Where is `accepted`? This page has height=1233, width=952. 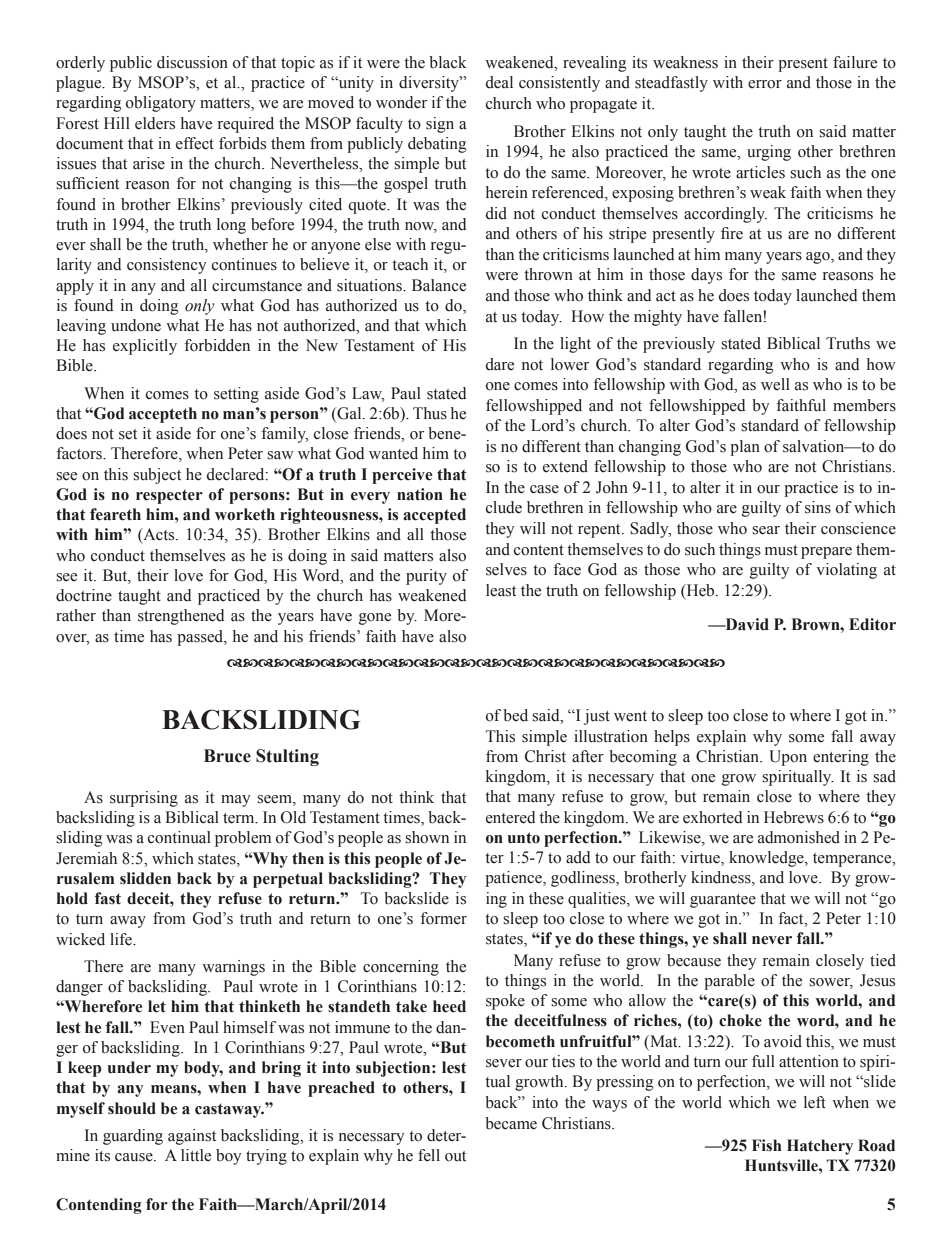 accepted is located at coordinates (434, 516).
